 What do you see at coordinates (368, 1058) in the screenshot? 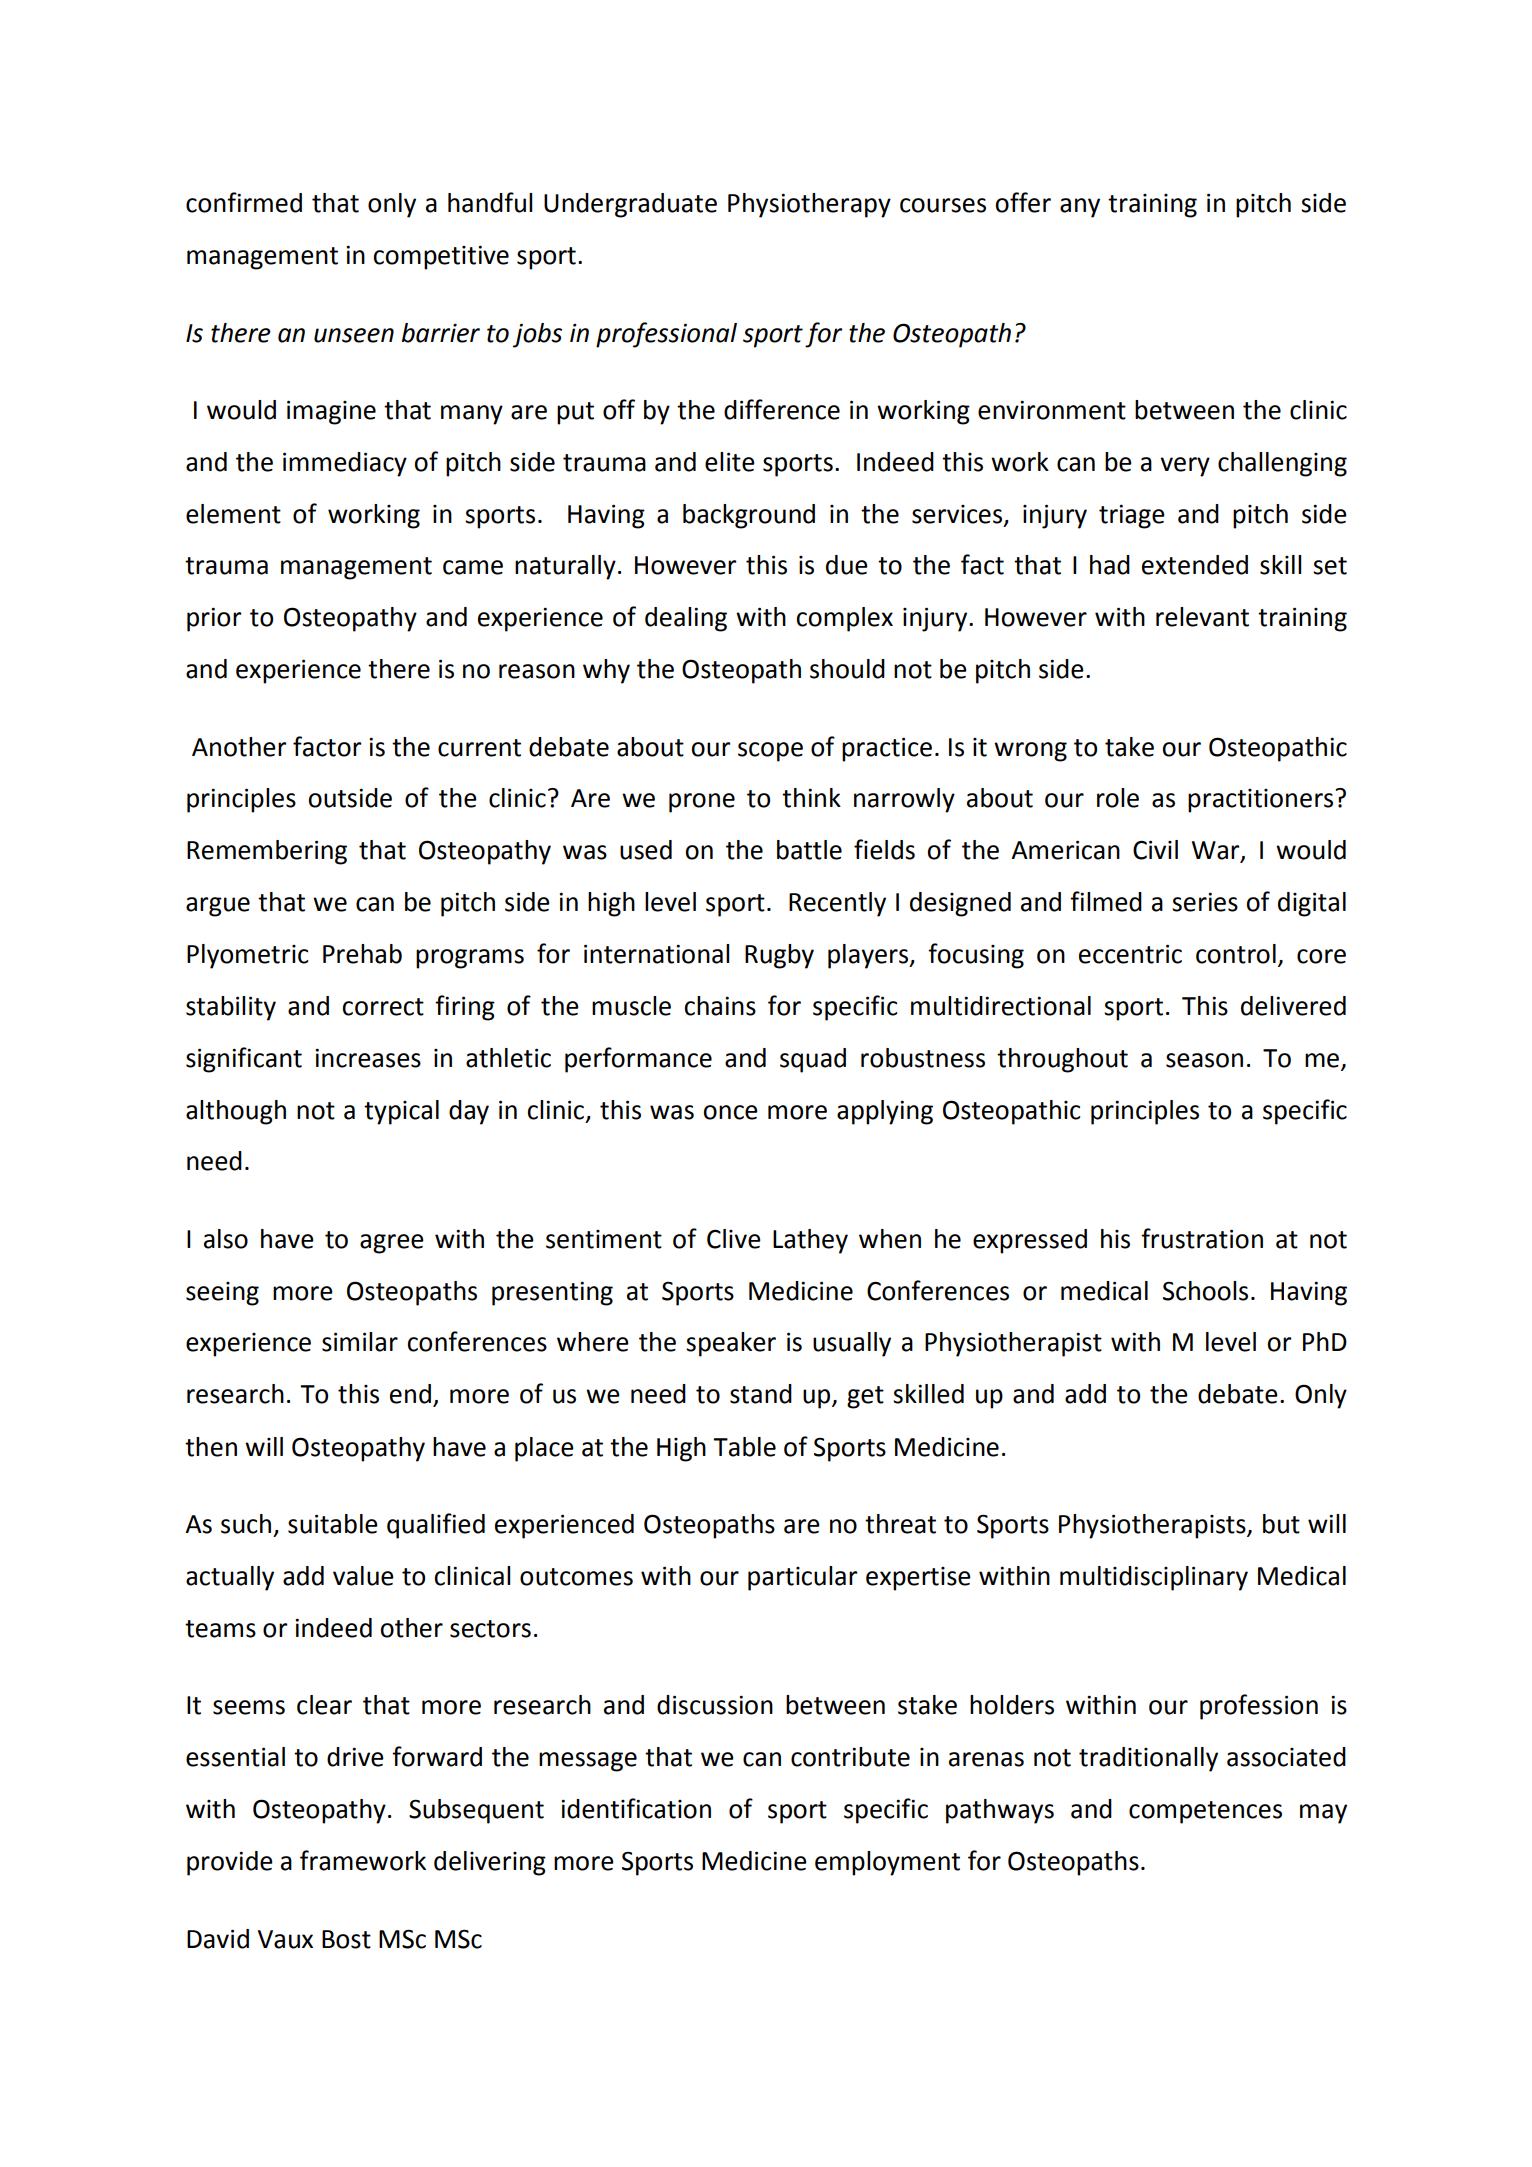
I see `increases` at bounding box center [368, 1058].
